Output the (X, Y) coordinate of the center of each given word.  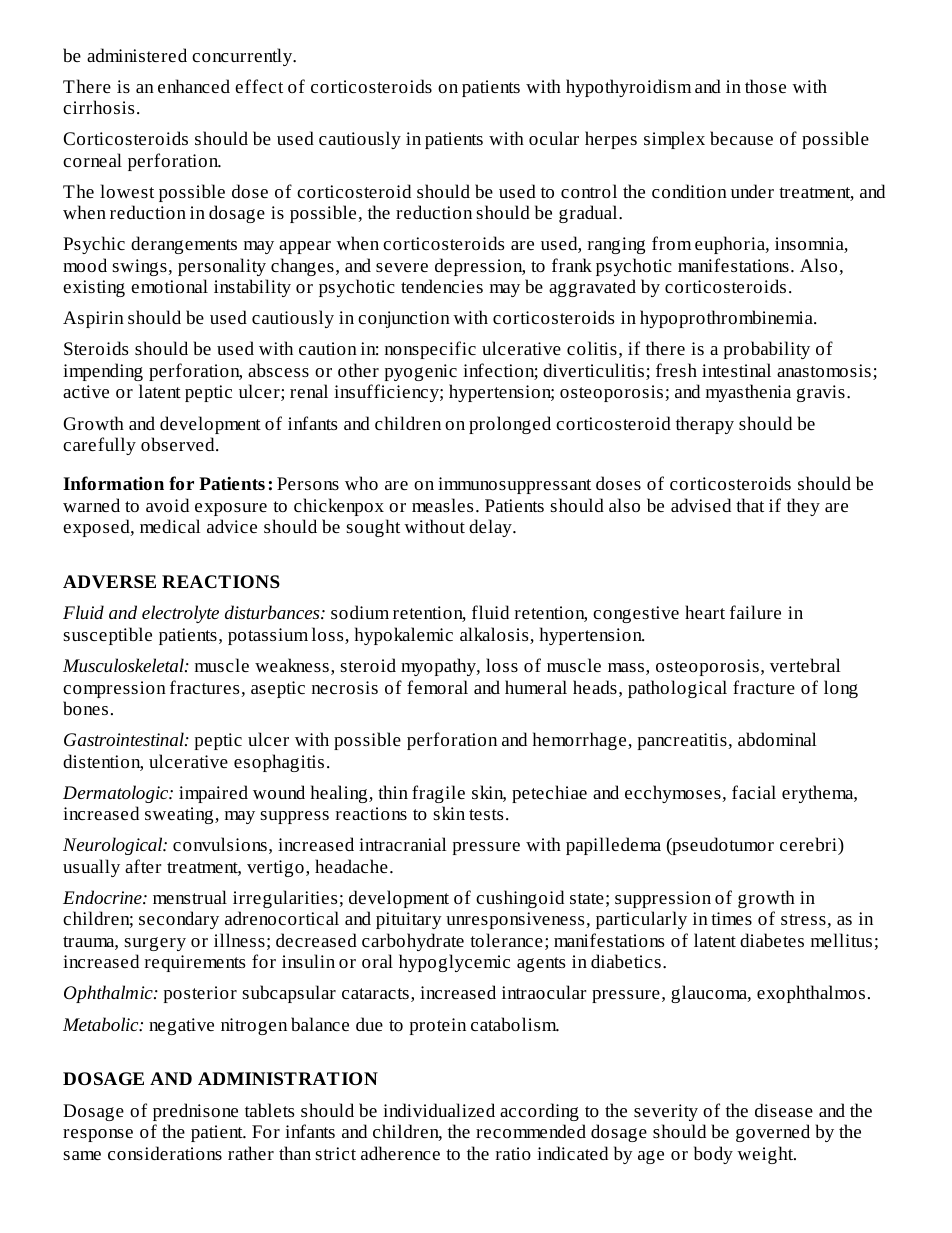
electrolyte (180, 614)
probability (767, 350)
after (143, 866)
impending (103, 372)
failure (755, 612)
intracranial (403, 844)
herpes (611, 140)
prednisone (195, 1112)
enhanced (194, 86)
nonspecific (430, 350)
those (765, 86)
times (731, 918)
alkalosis (495, 635)
